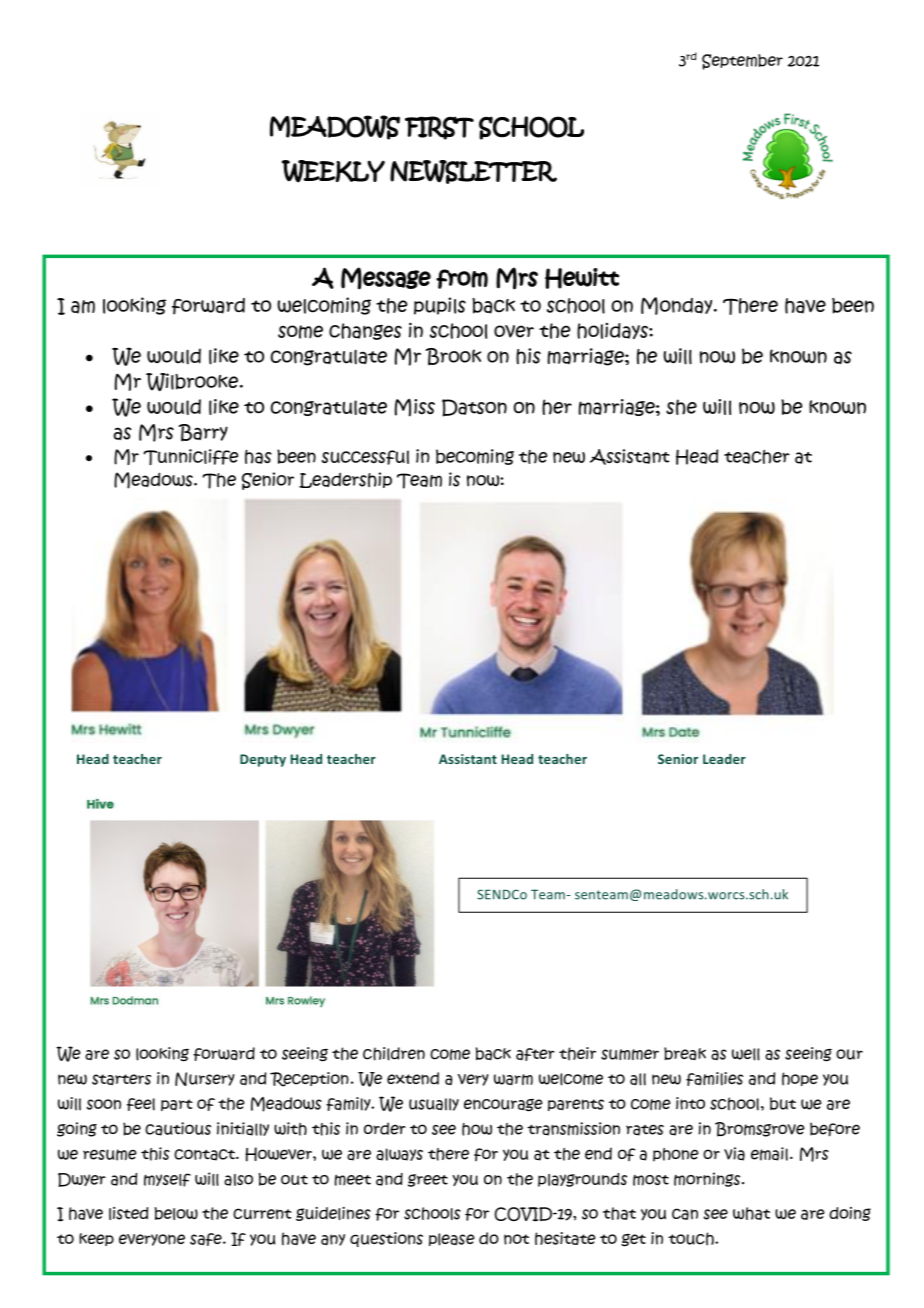 The height and width of the image is (1308, 924). What do you see at coordinates (439, 128) in the image?
I see `FIRST` at bounding box center [439, 128].
